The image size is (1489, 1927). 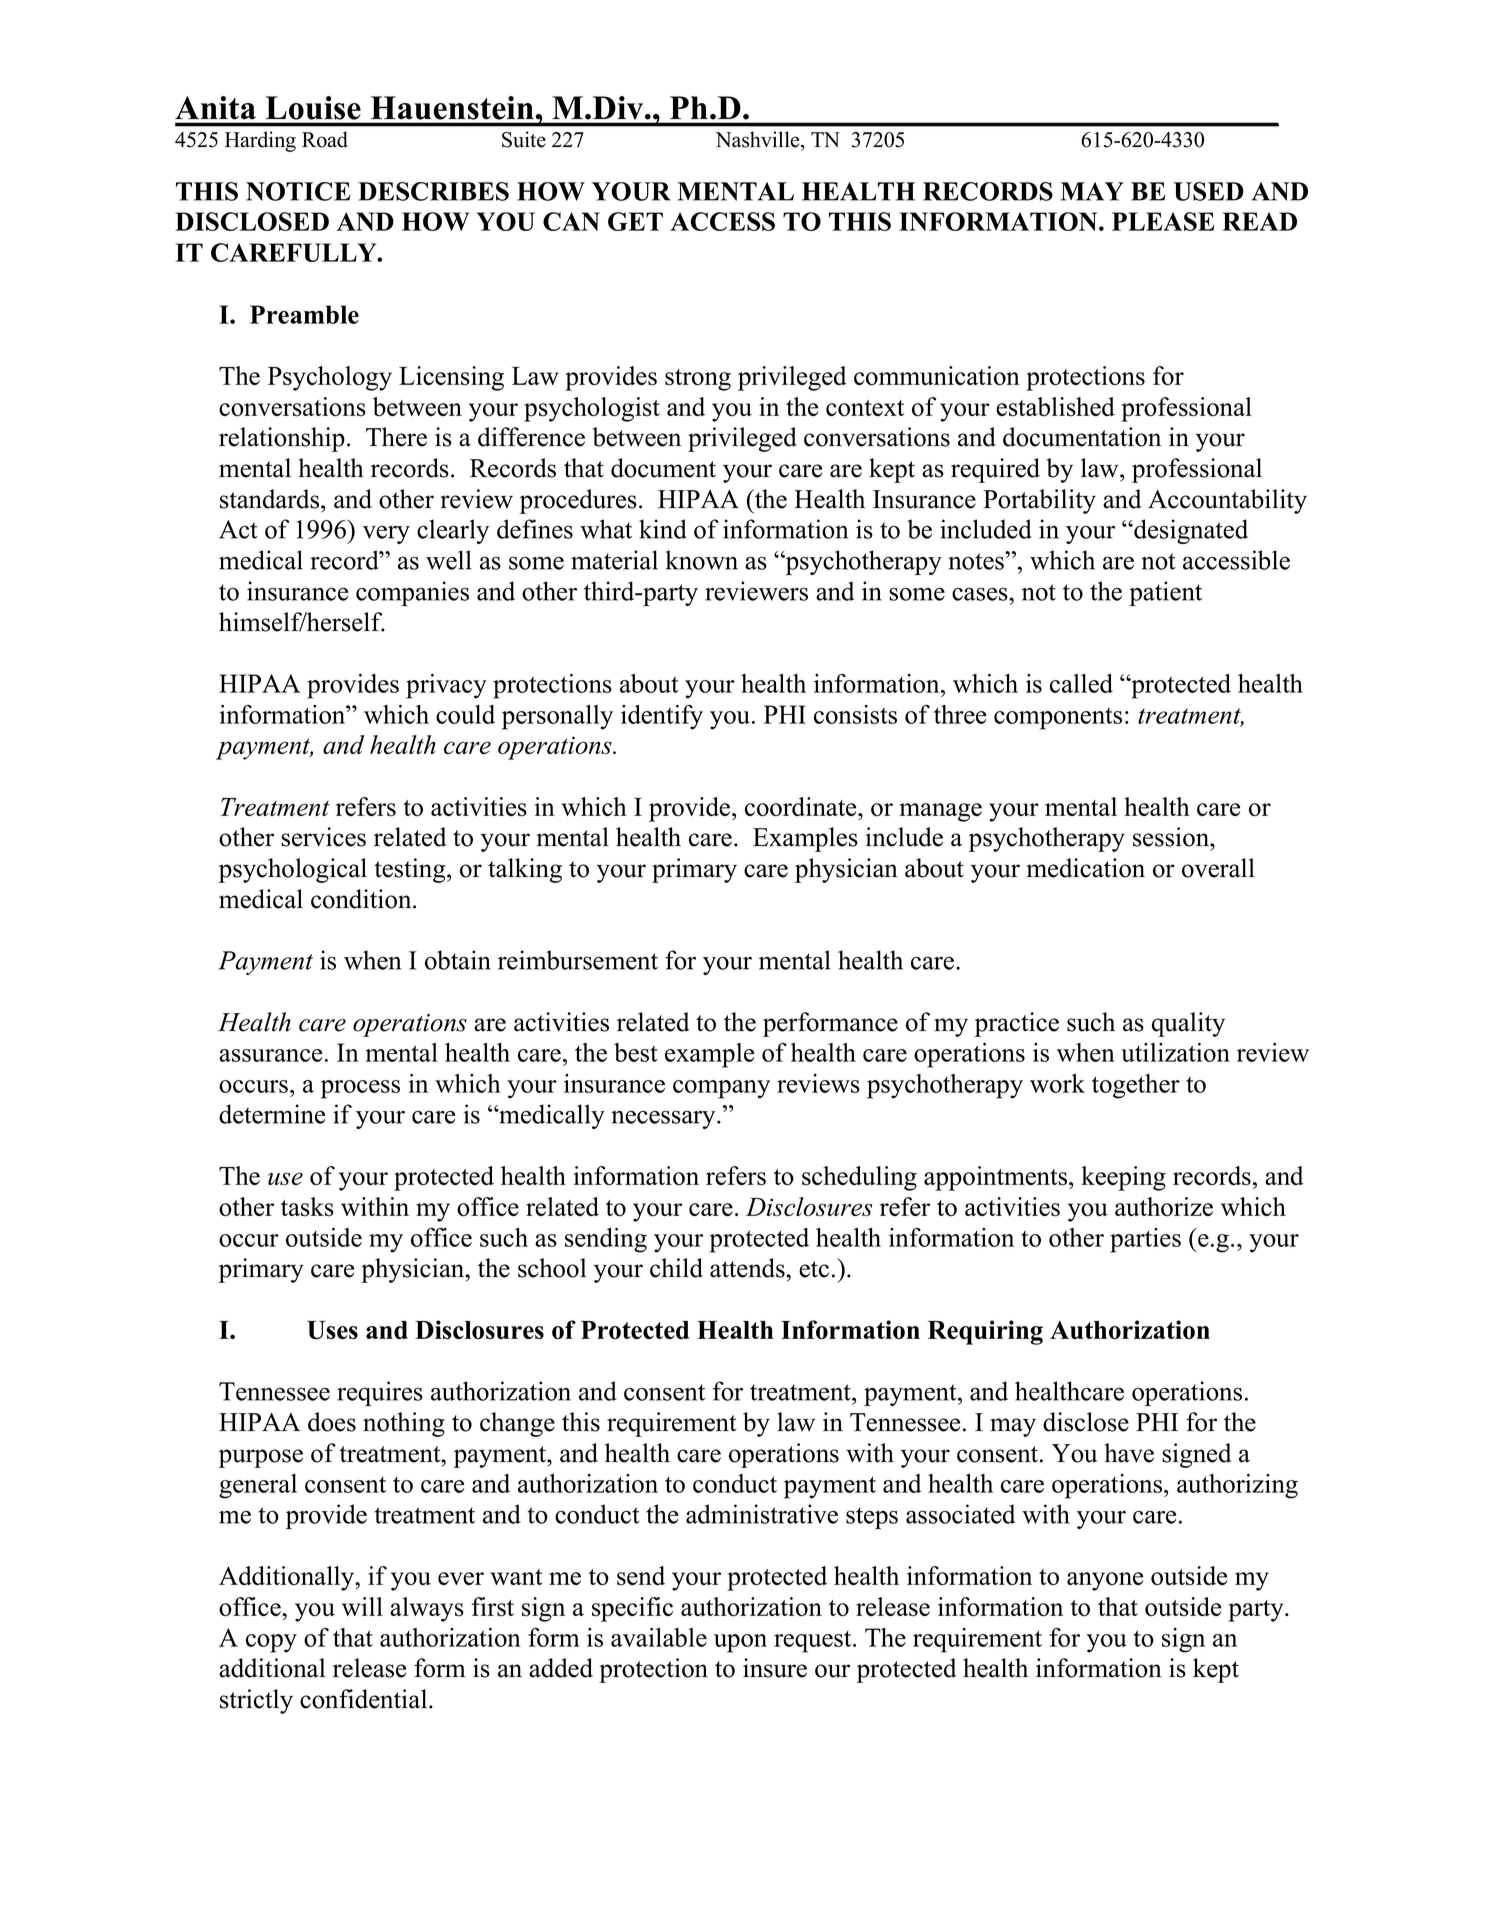 What do you see at coordinates (446, 686) in the page?
I see `privacy` at bounding box center [446, 686].
